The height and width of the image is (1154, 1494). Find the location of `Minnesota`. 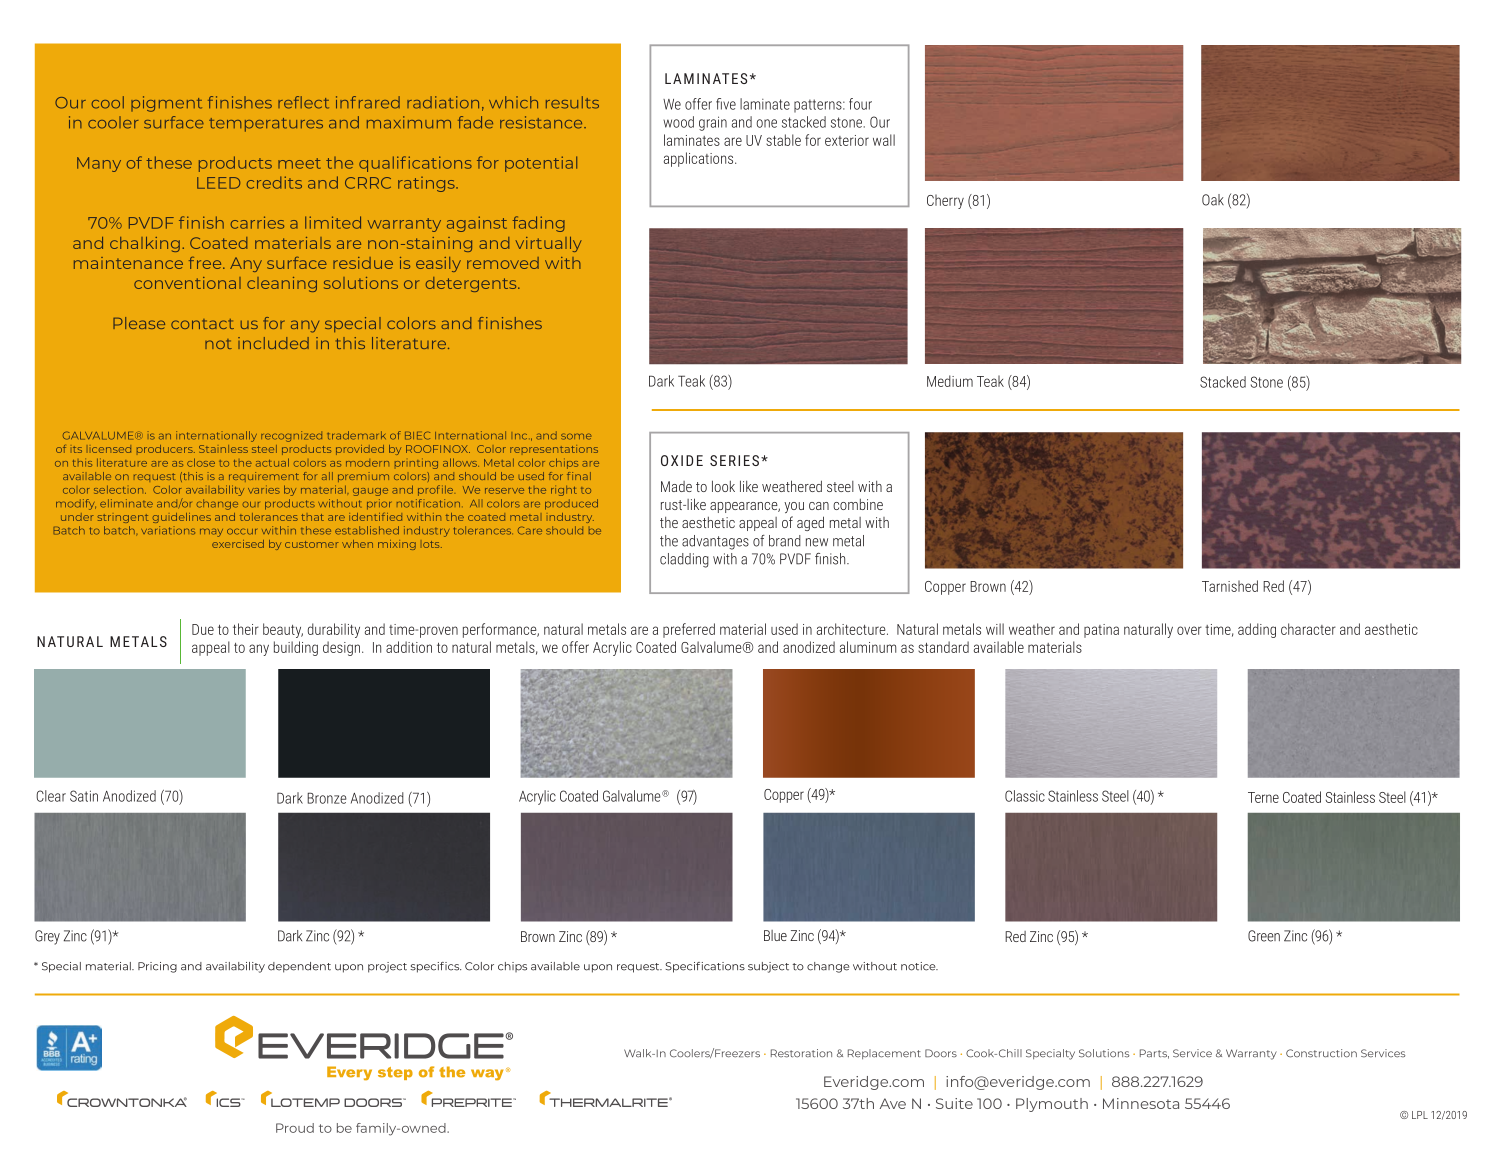

Minnesota is located at coordinates (1141, 1103).
